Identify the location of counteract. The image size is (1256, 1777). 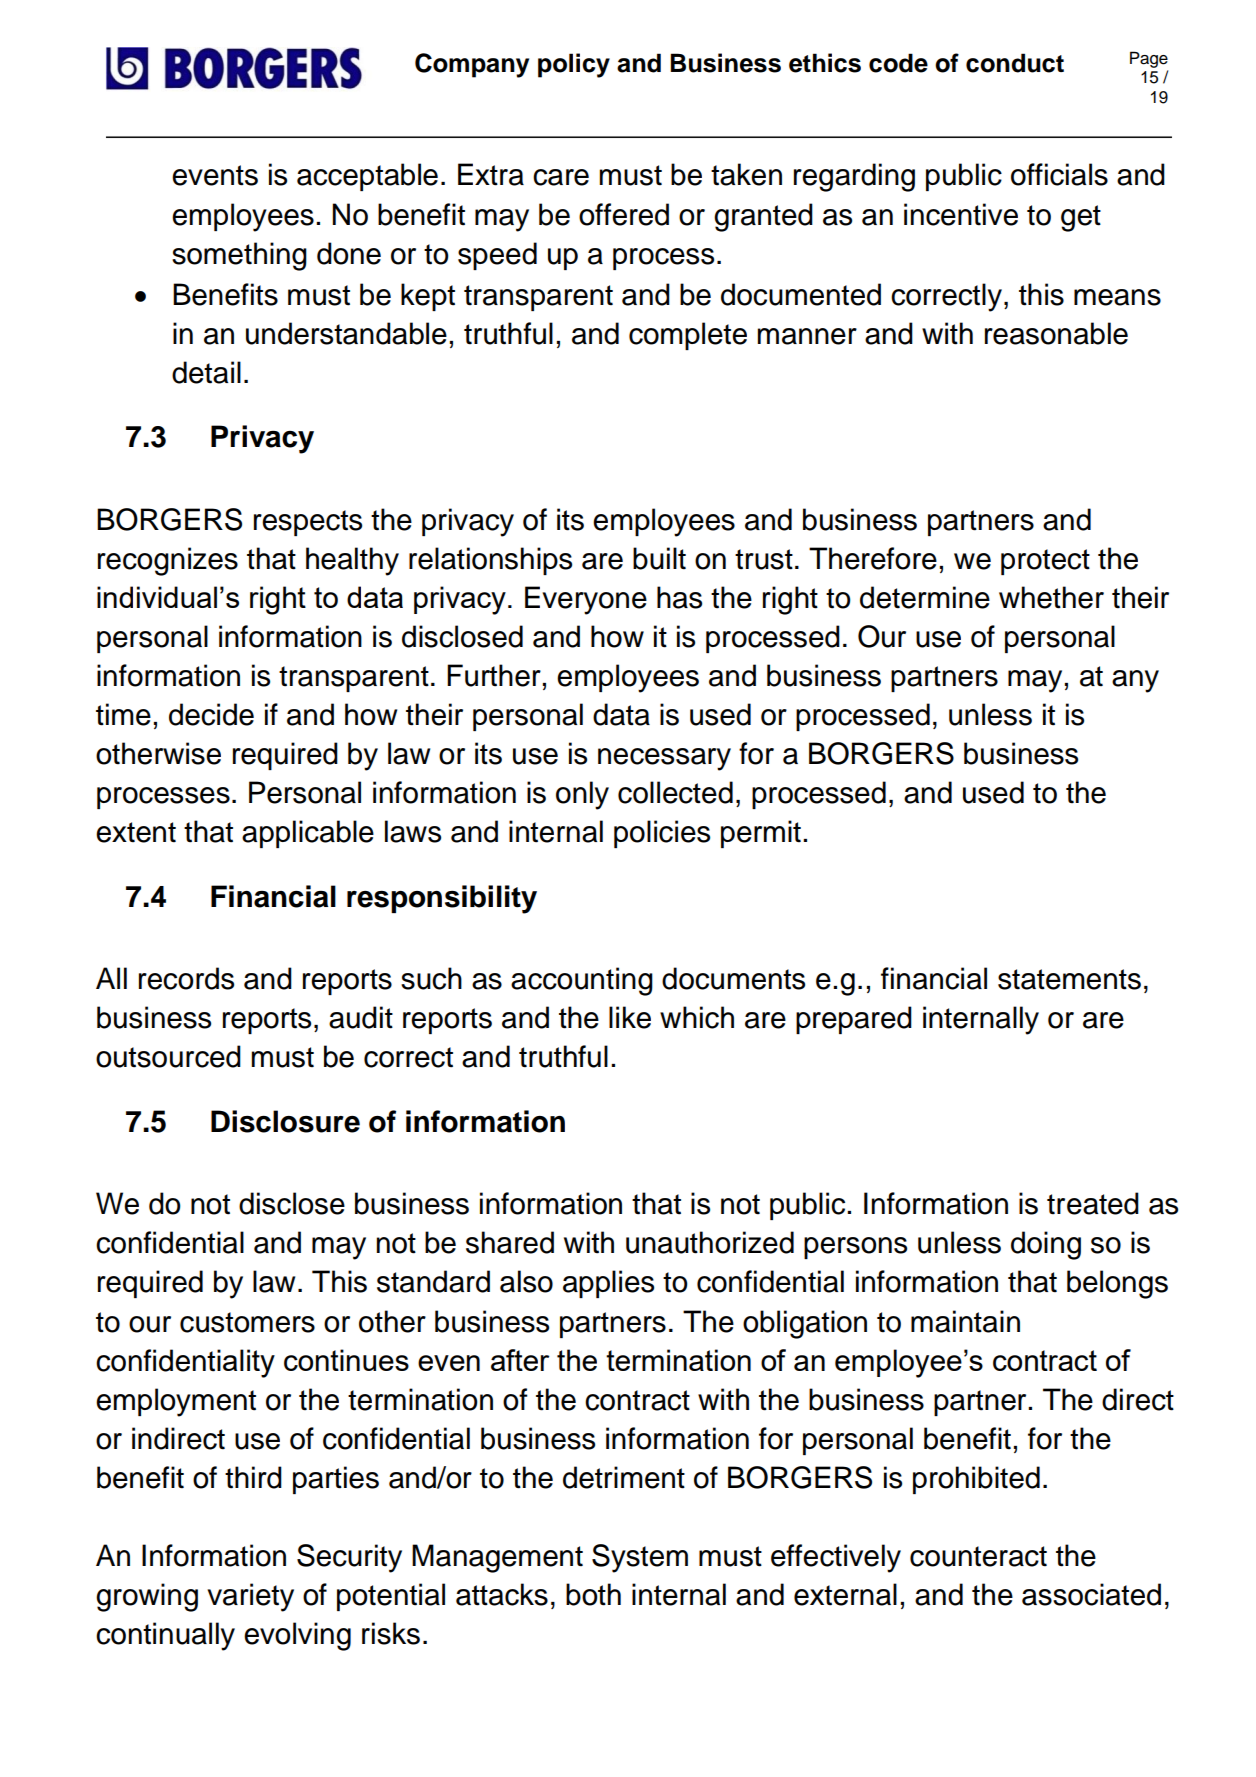
(978, 1556).
